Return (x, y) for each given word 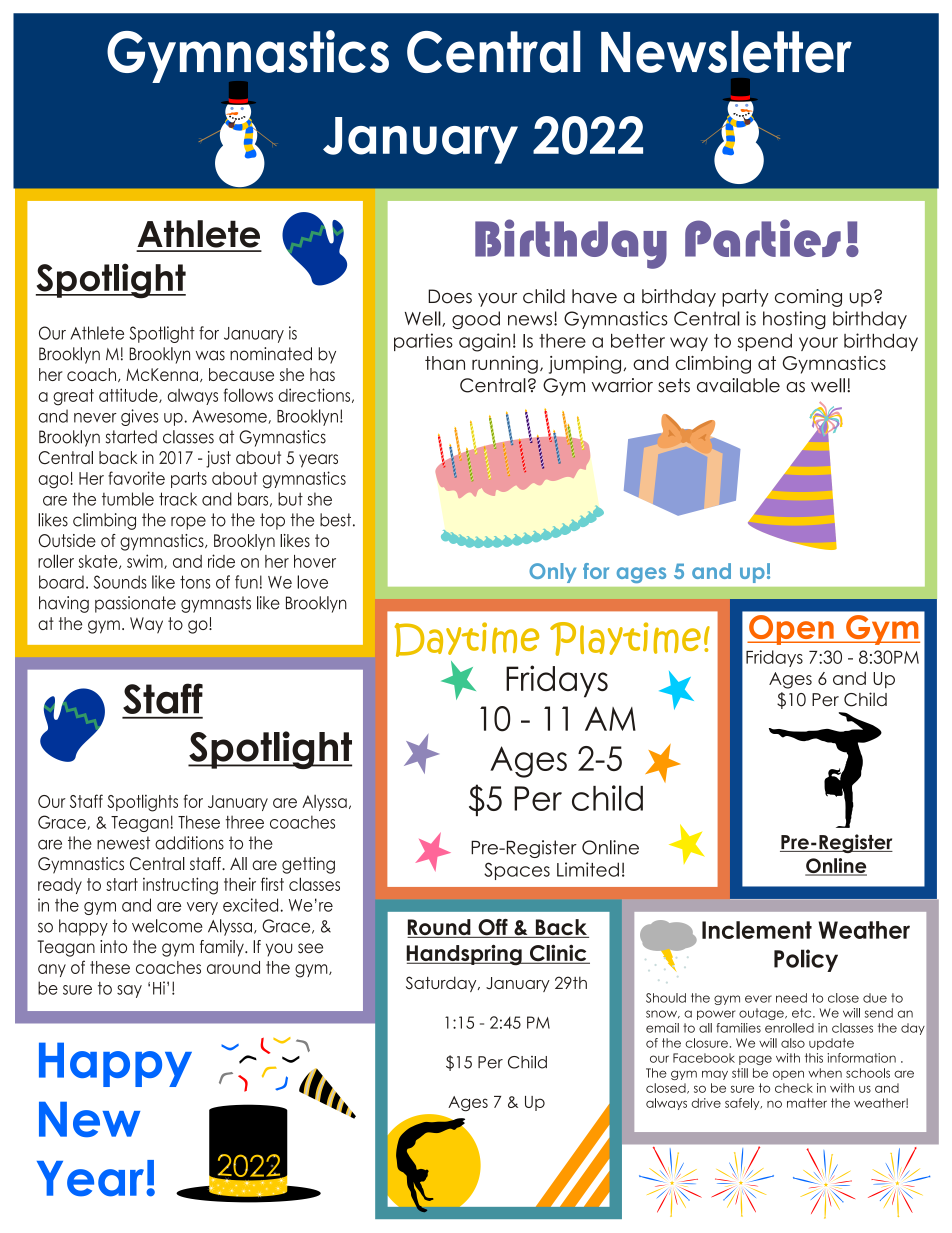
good (476, 320)
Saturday (442, 984)
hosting (794, 320)
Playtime (625, 639)
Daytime (467, 639)
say (129, 991)
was (210, 355)
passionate (135, 604)
